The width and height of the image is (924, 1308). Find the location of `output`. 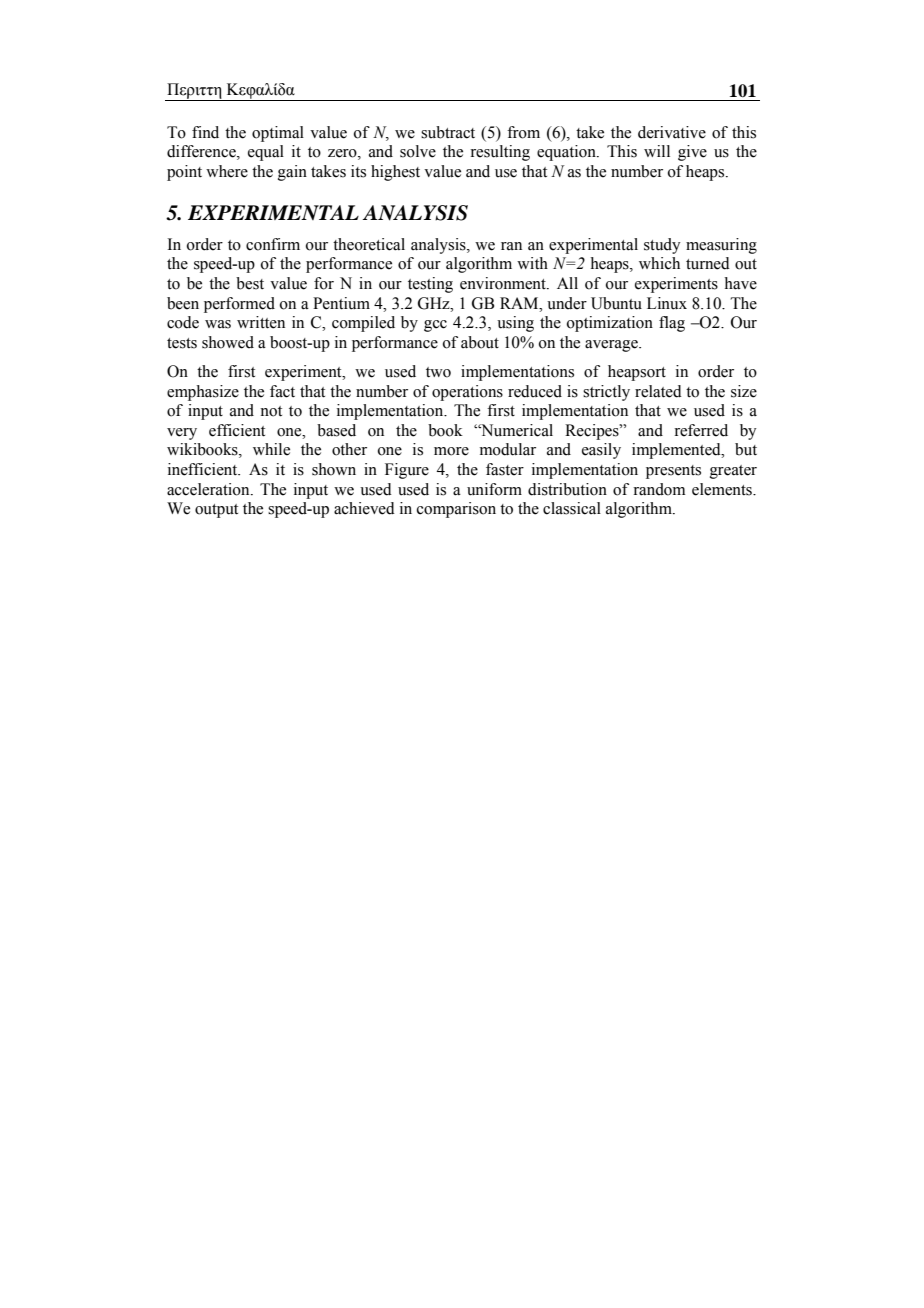

output is located at coordinates (216, 511).
